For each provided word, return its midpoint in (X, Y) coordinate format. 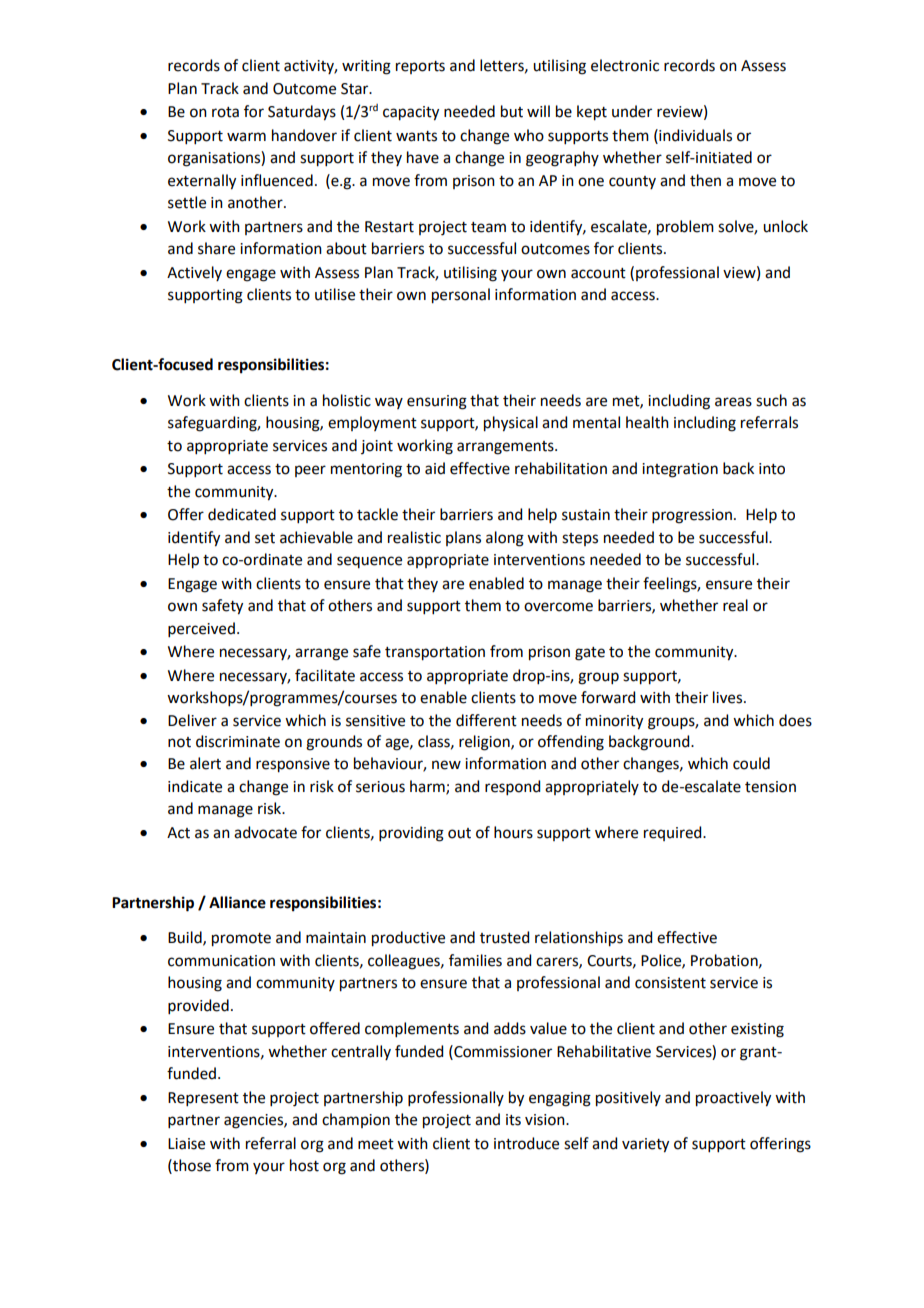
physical (511, 424)
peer (310, 471)
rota (225, 112)
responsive (293, 765)
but (512, 111)
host (304, 1165)
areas (733, 402)
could (751, 763)
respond (512, 787)
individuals (694, 135)
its (513, 1120)
